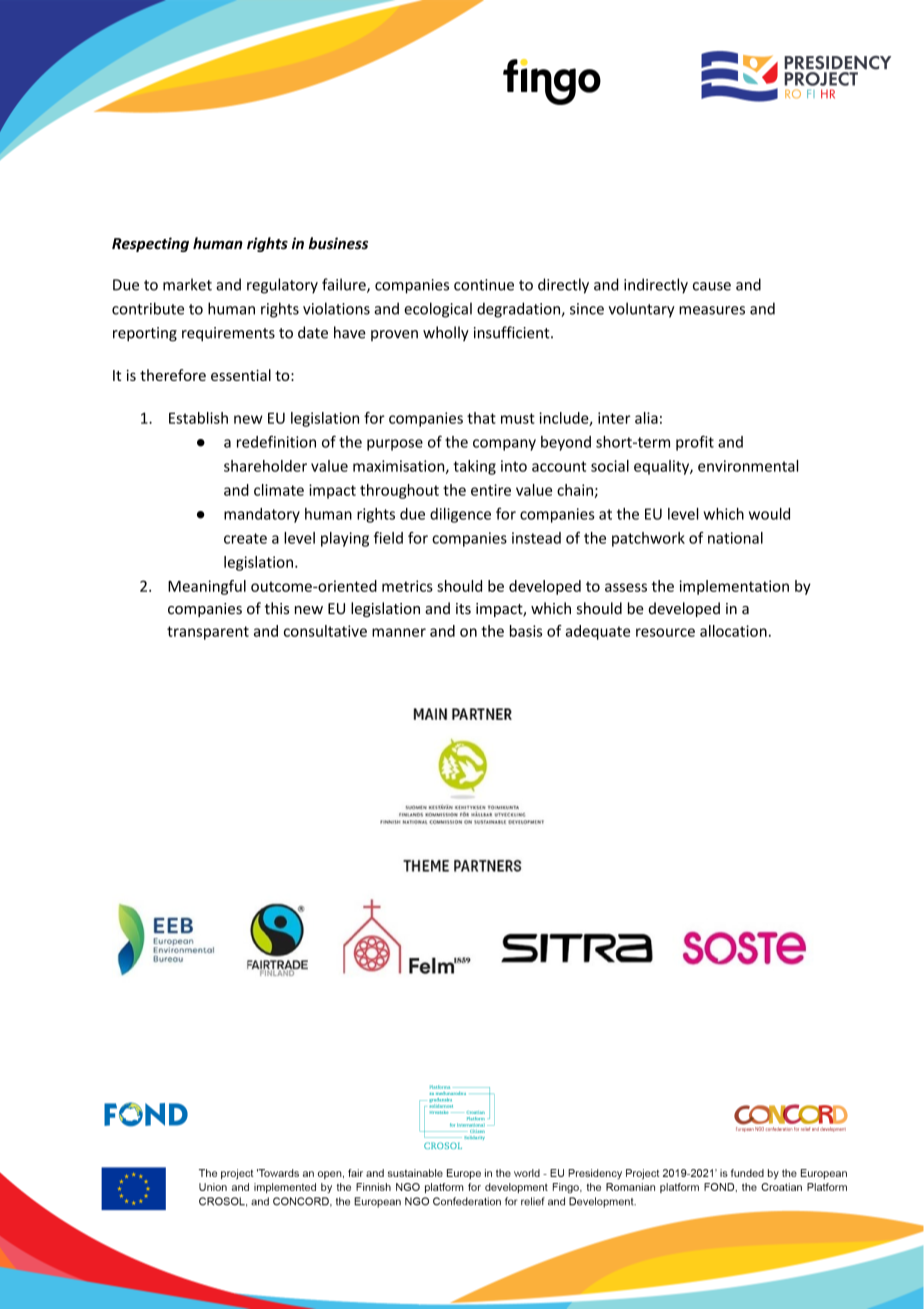 The width and height of the screenshot is (924, 1309). What do you see at coordinates (228, 334) in the screenshot?
I see `requirements` at bounding box center [228, 334].
